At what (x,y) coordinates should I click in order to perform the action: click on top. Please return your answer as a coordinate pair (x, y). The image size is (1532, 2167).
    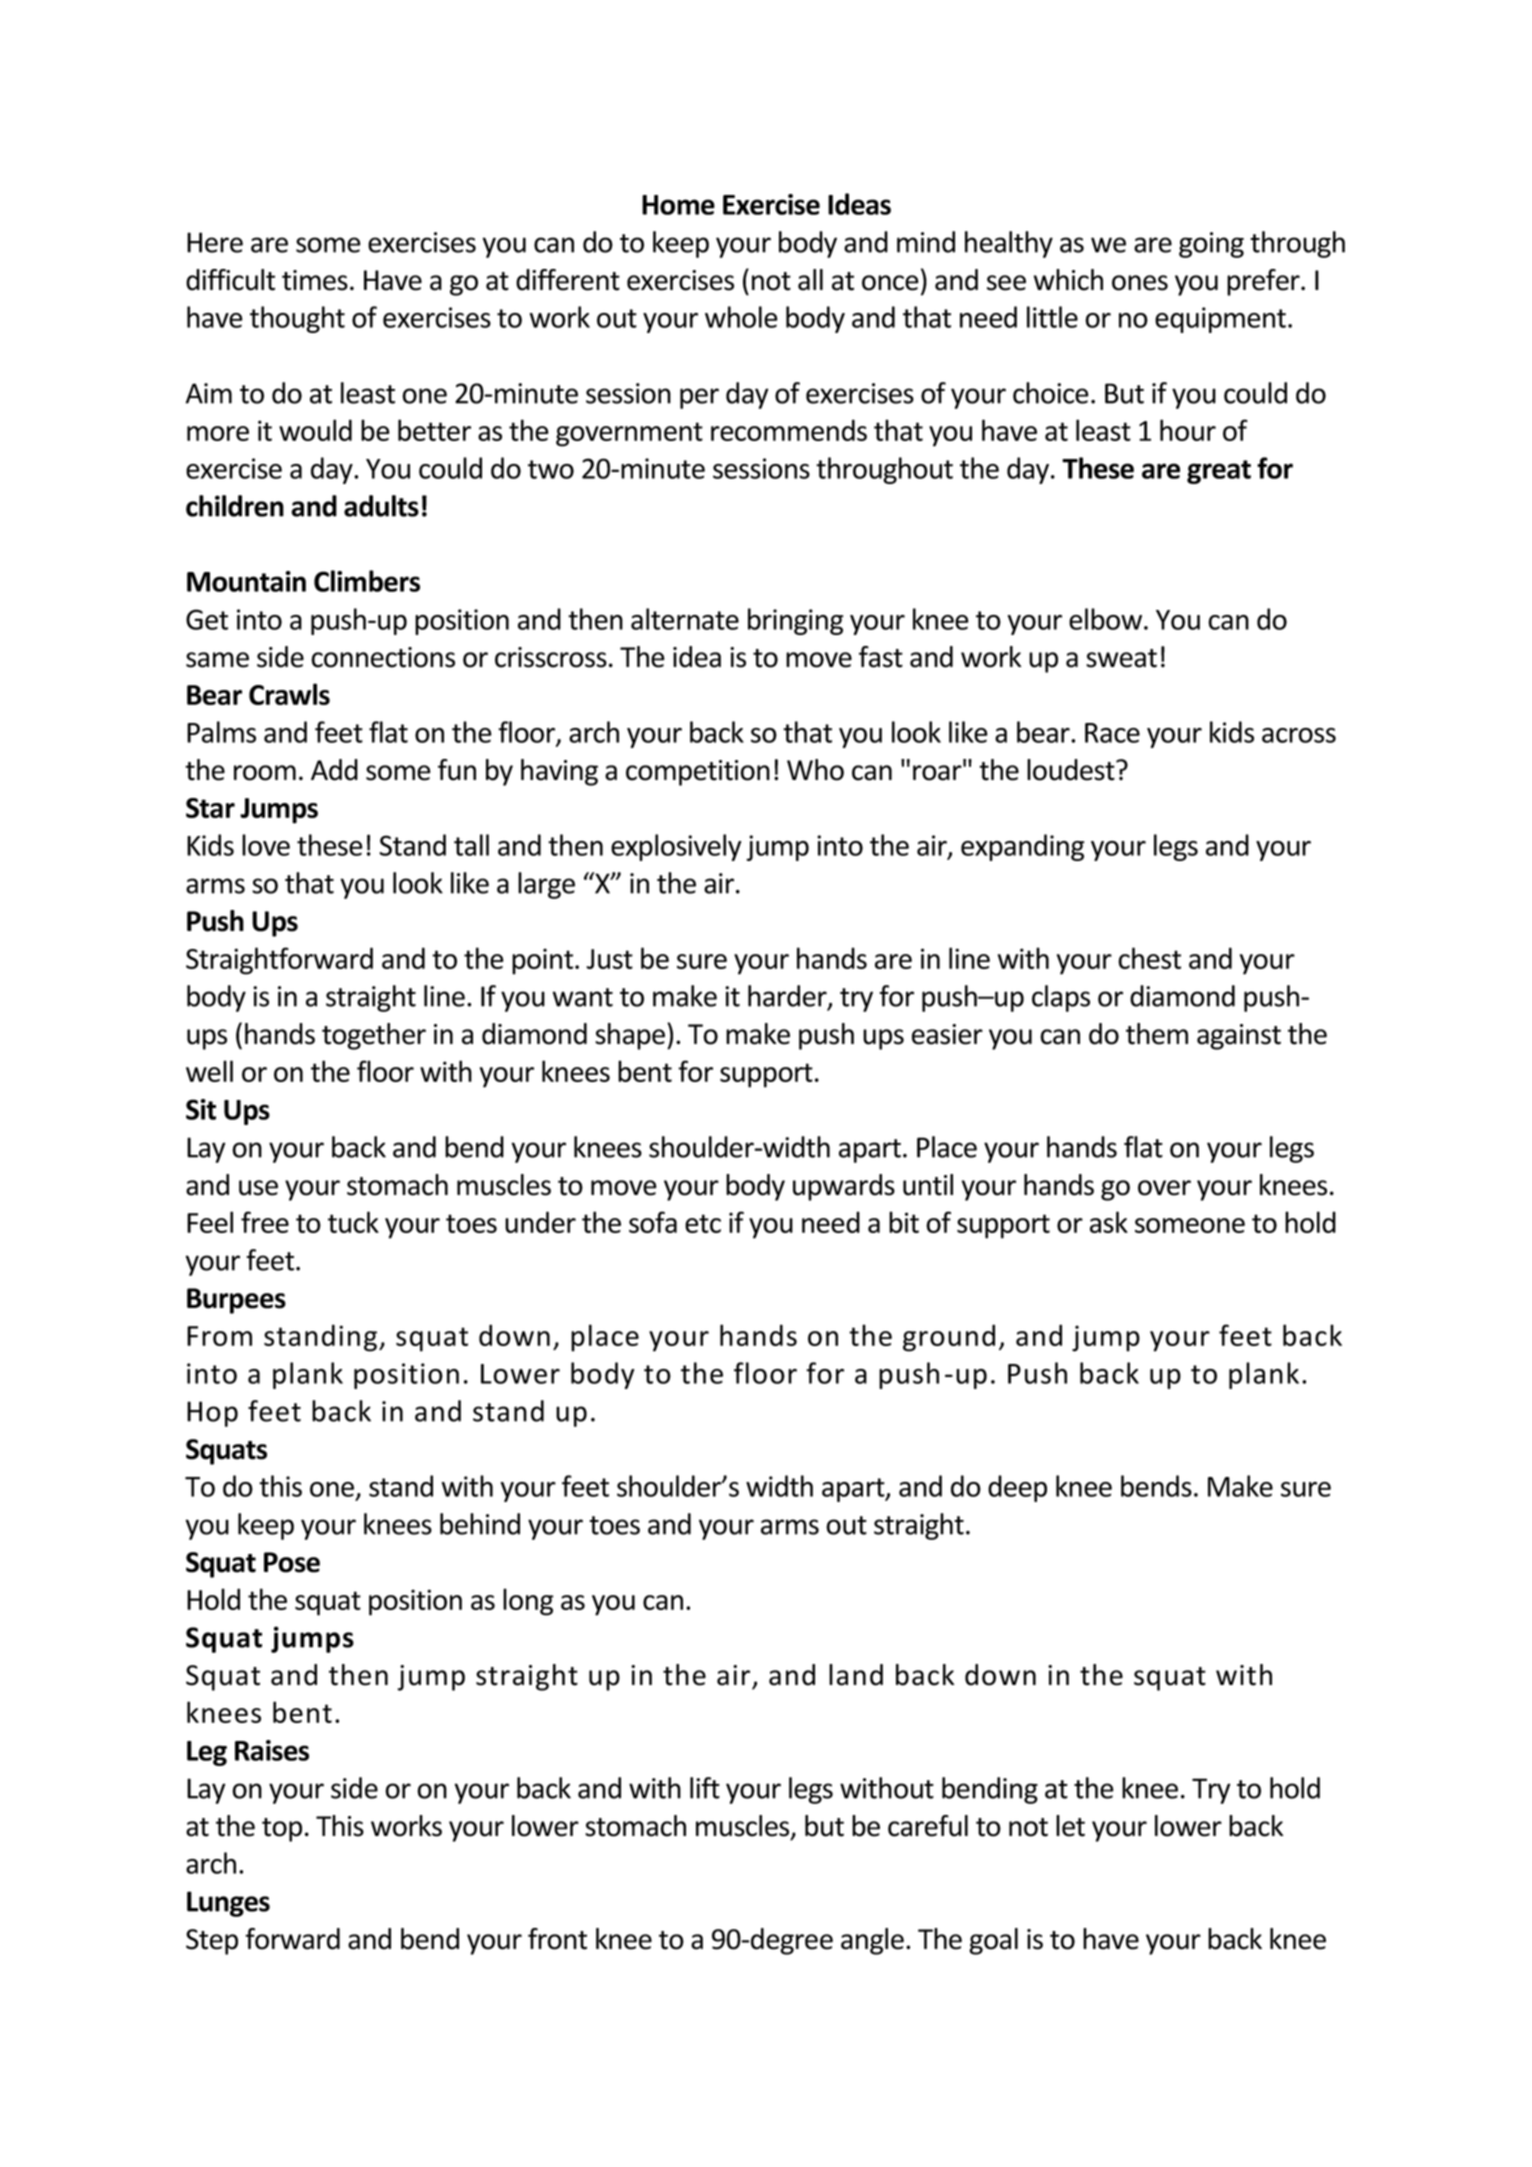
    Looking at the image, I should click on (282, 1830).
